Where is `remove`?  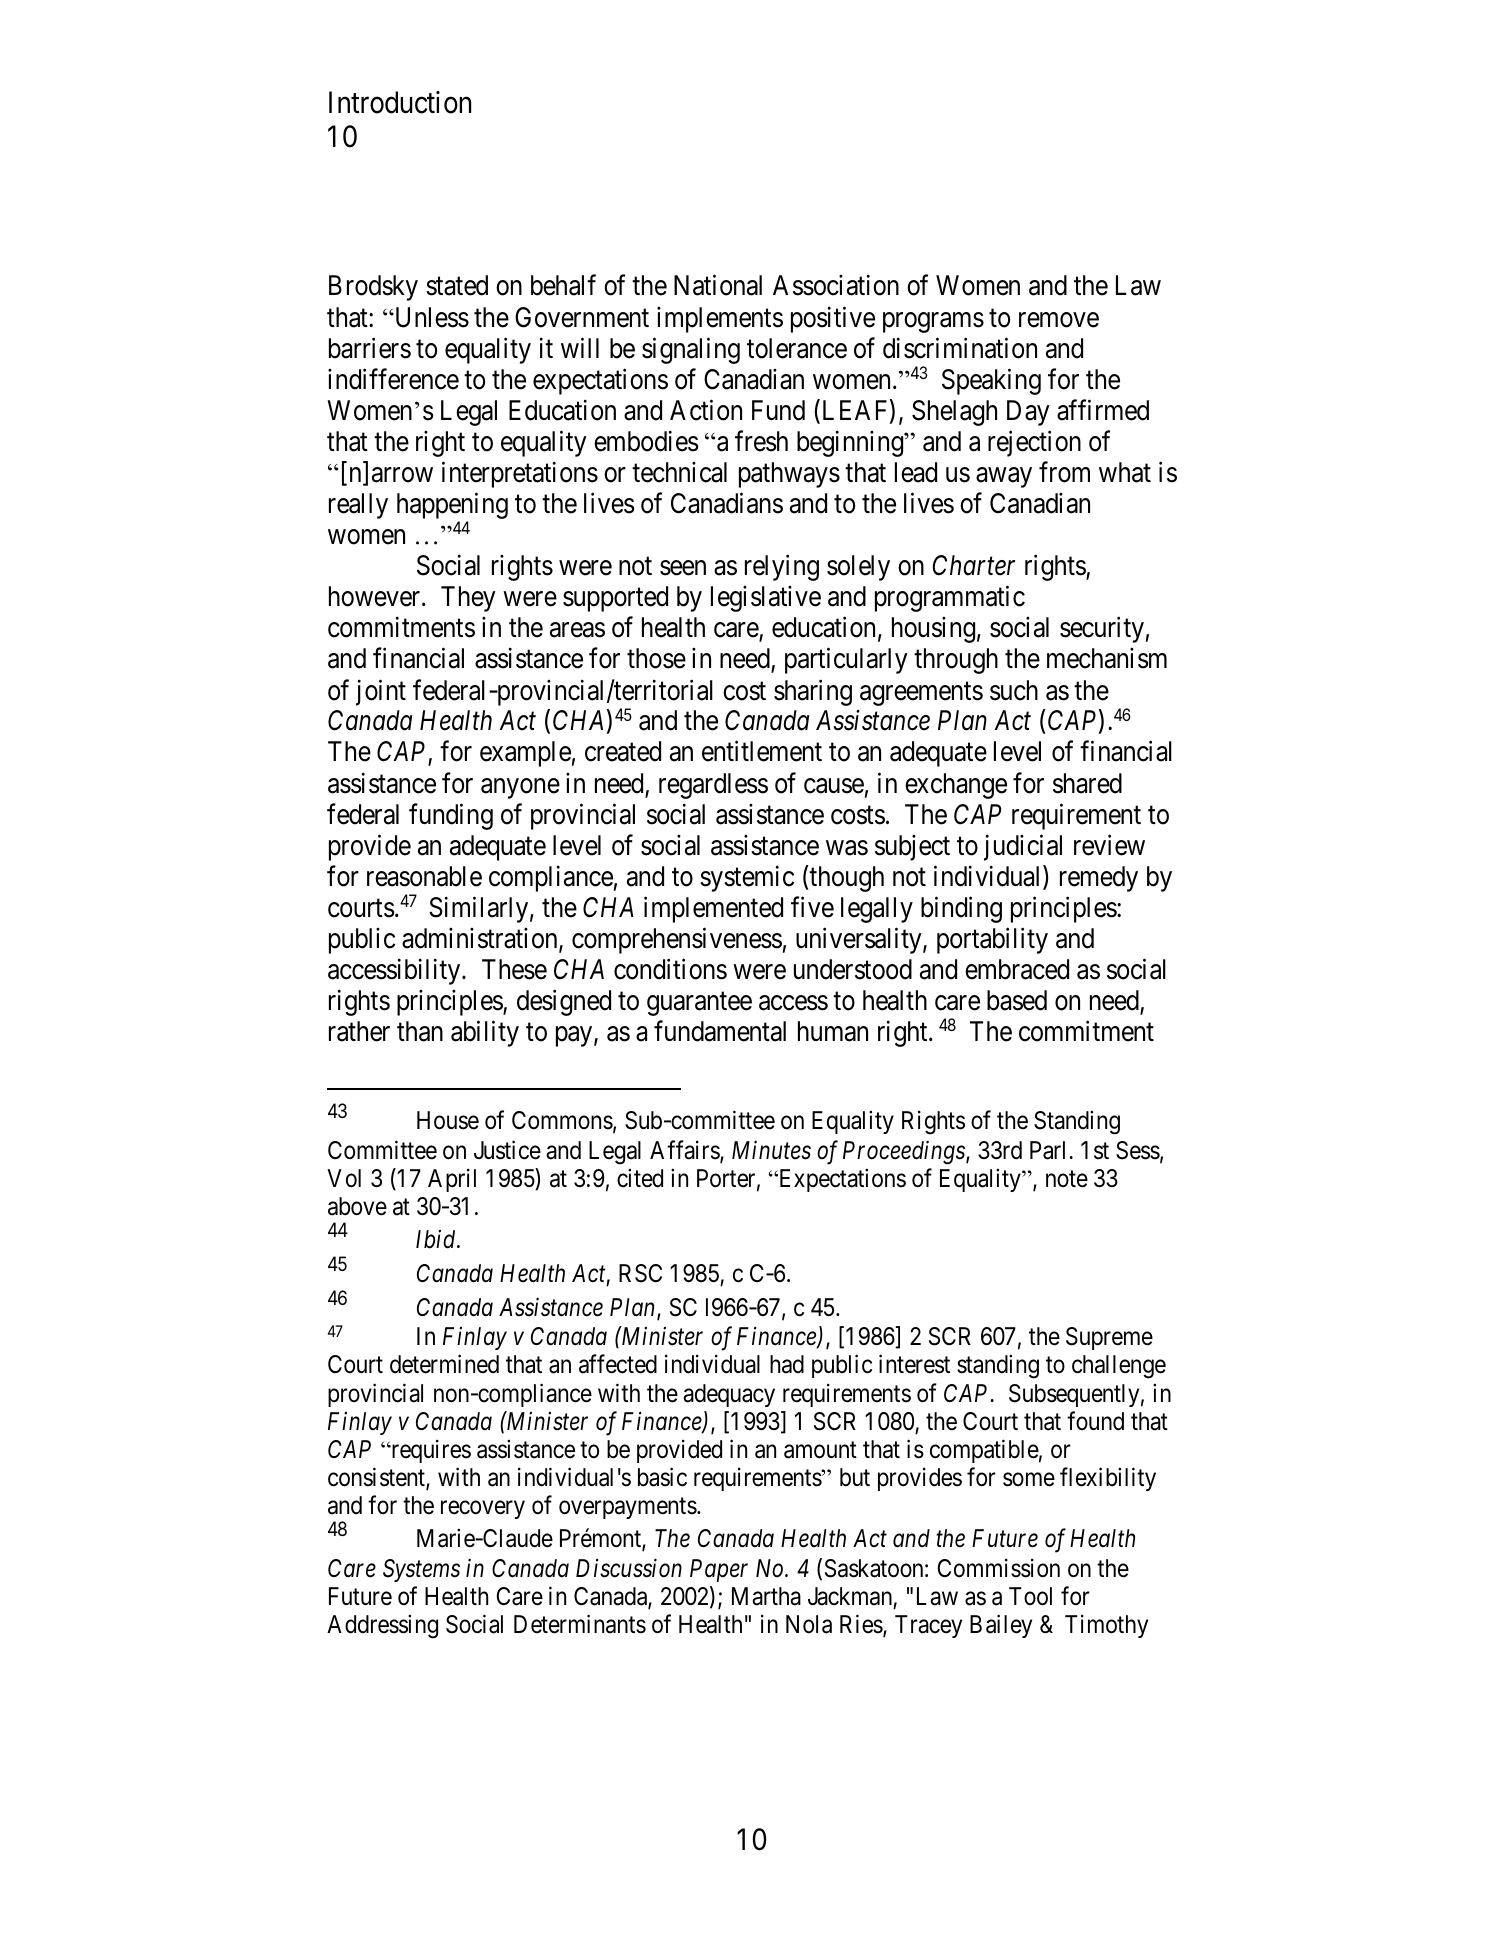
remove is located at coordinates (1059, 320).
